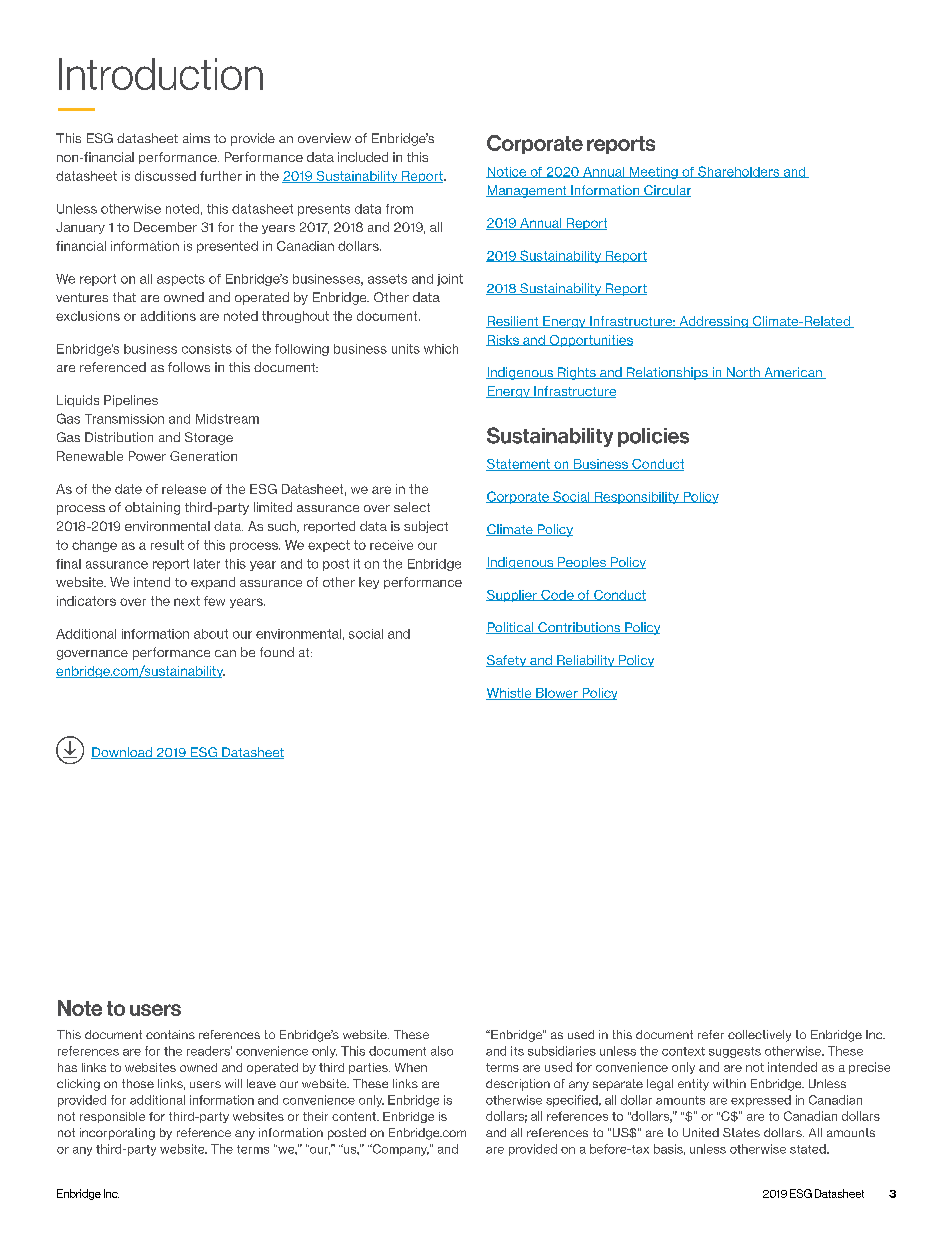 This image has width=952, height=1233. Describe the element at coordinates (579, 628) in the image. I see `Contributions` at that location.
